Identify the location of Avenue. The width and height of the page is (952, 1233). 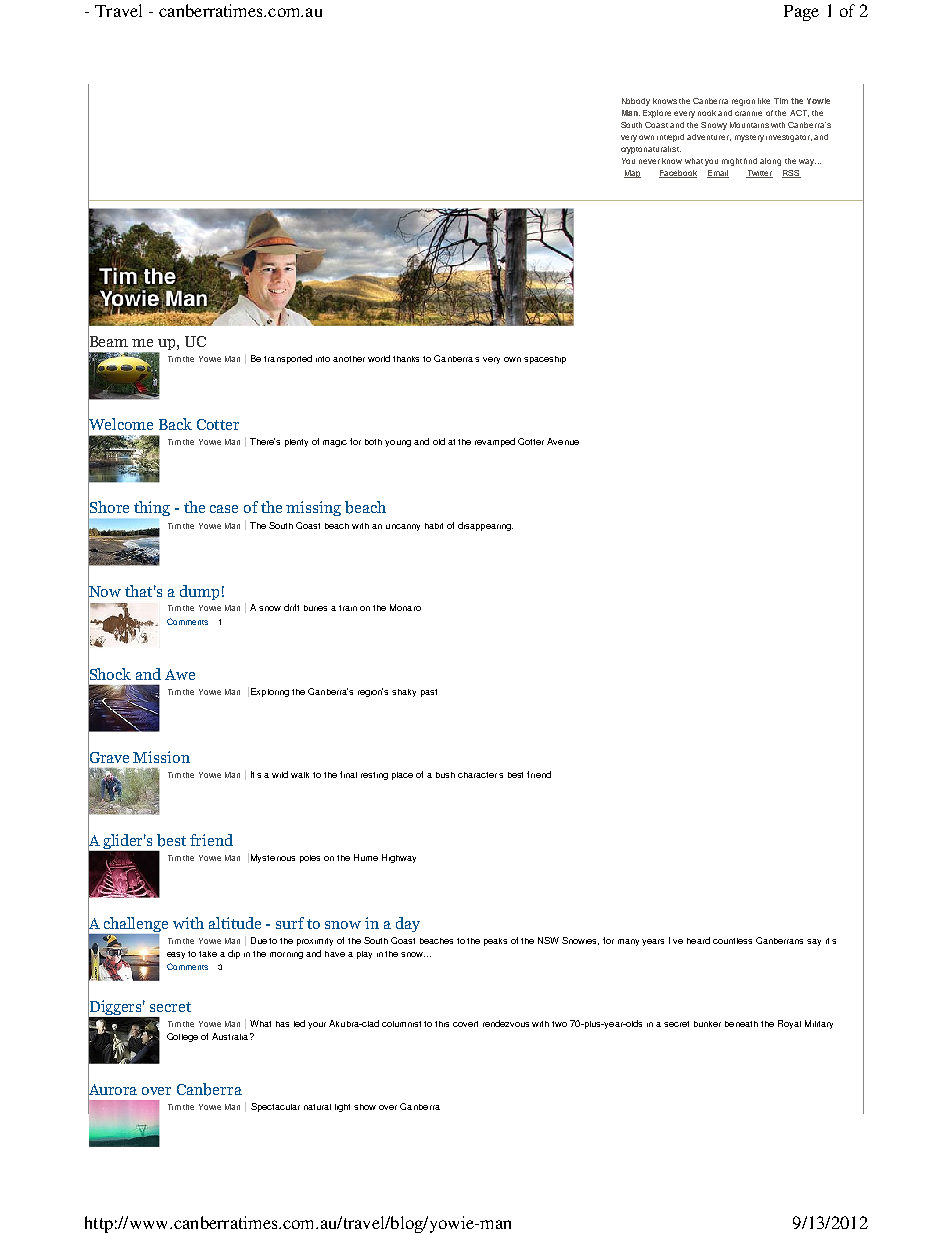
(563, 441).
